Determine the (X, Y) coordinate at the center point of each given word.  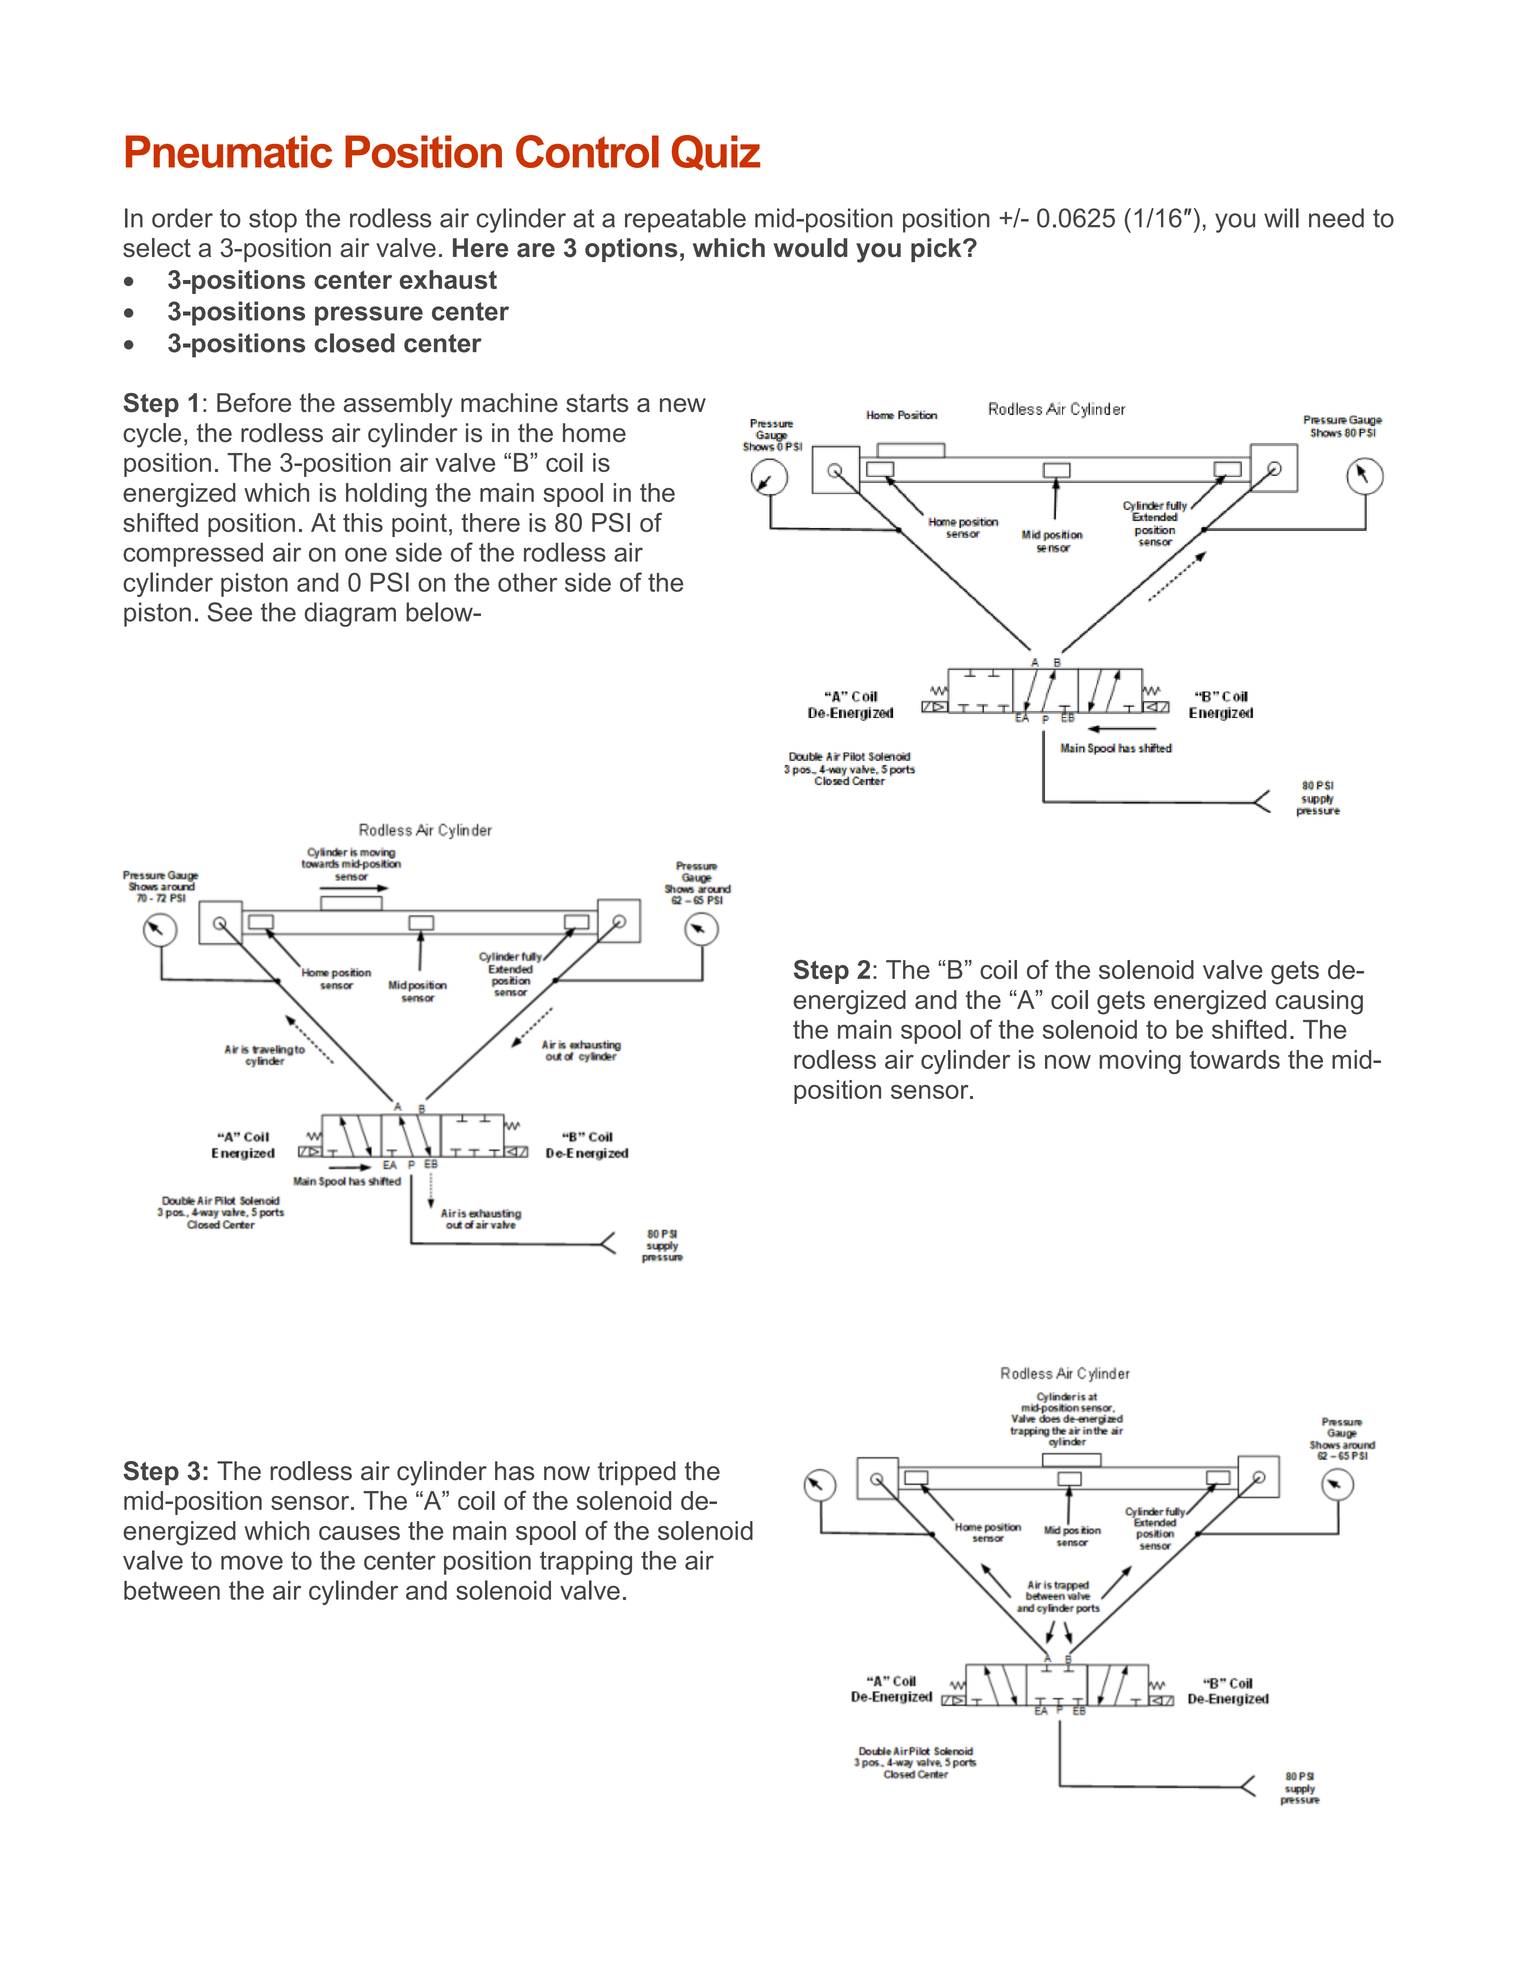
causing (1319, 1002)
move (252, 1562)
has (515, 1471)
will (1281, 218)
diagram (350, 614)
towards (1235, 1059)
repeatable (685, 220)
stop (273, 221)
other (528, 582)
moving (1140, 1062)
